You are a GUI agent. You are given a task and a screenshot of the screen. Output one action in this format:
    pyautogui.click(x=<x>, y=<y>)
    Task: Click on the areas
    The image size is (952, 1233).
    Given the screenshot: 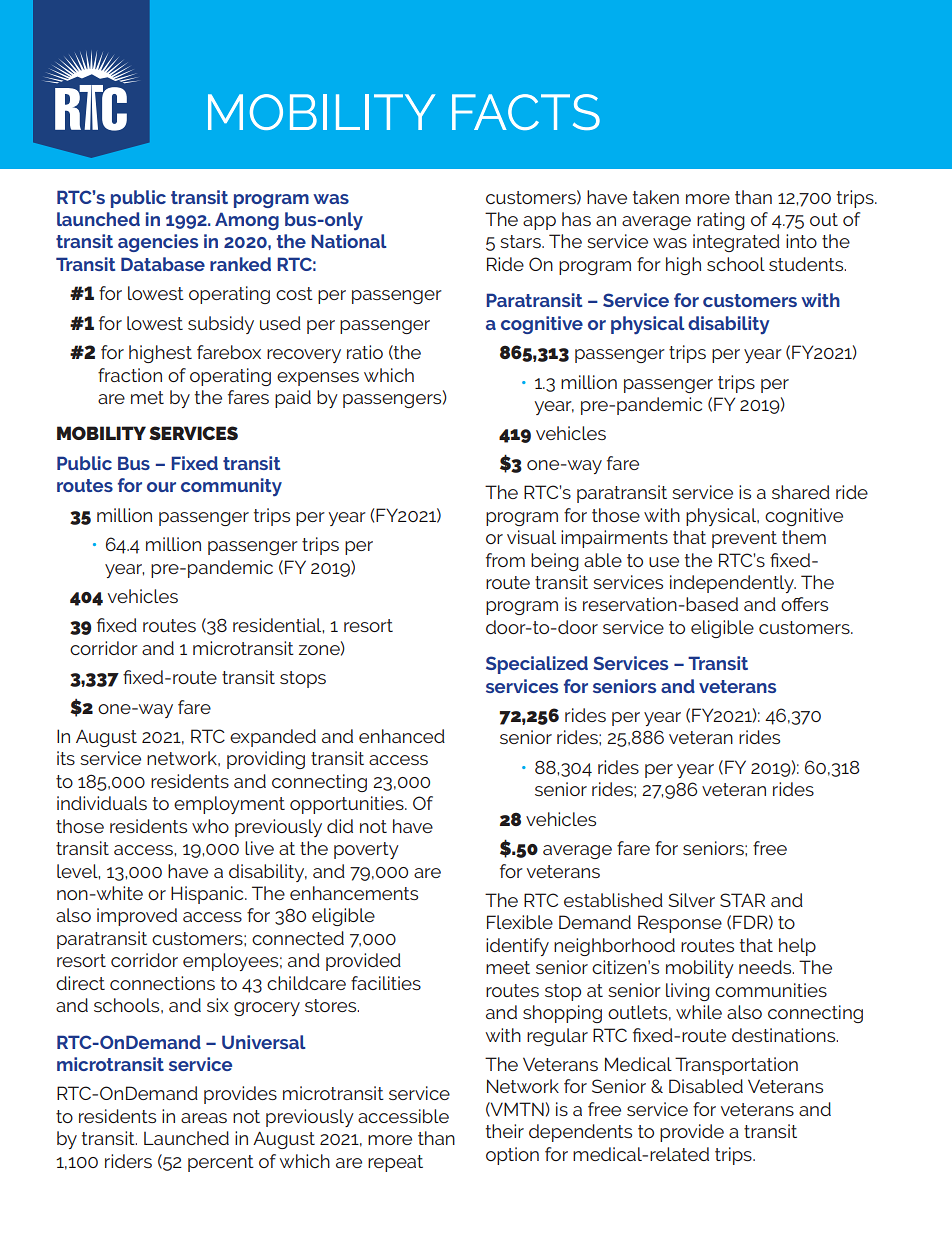 What is the action you would take?
    pyautogui.click(x=204, y=1118)
